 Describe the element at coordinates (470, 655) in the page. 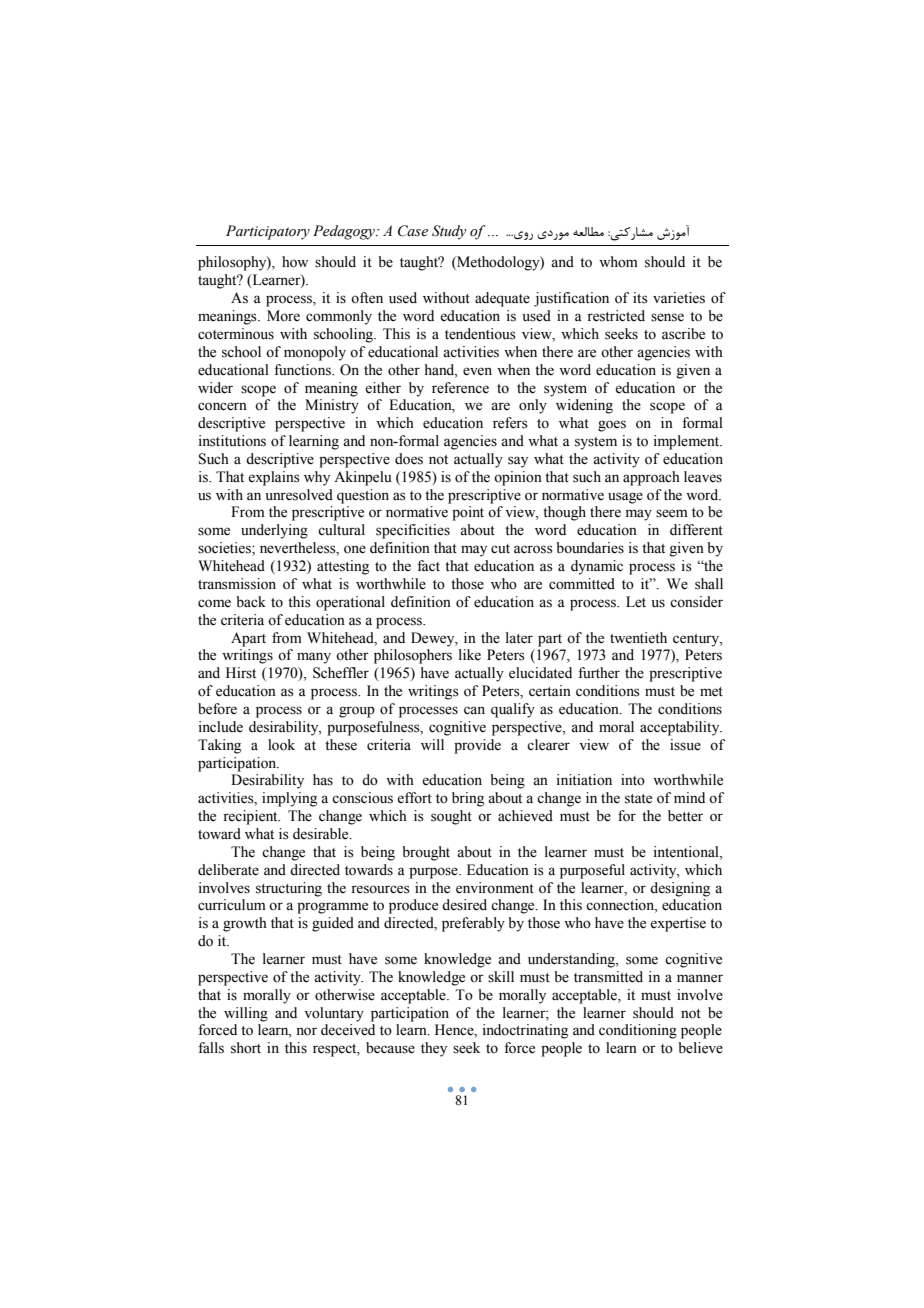

I see `like` at that location.
